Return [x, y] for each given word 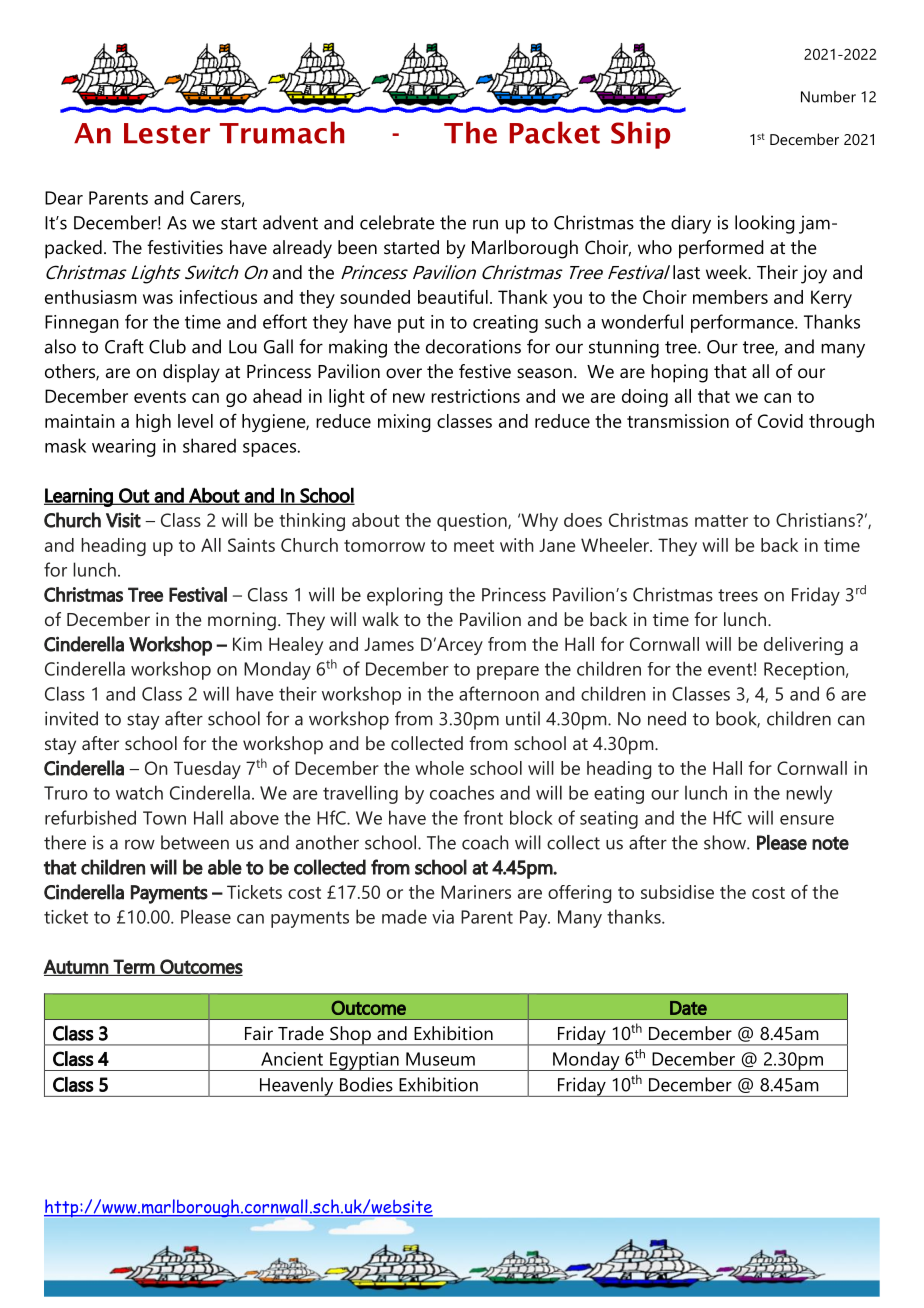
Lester [167, 133]
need [667, 718]
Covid [780, 421]
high [153, 423]
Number [828, 97]
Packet [555, 132]
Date [688, 1008]
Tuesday [207, 770]
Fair [259, 1033]
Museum [440, 1059]
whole [439, 768]
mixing [404, 423]
